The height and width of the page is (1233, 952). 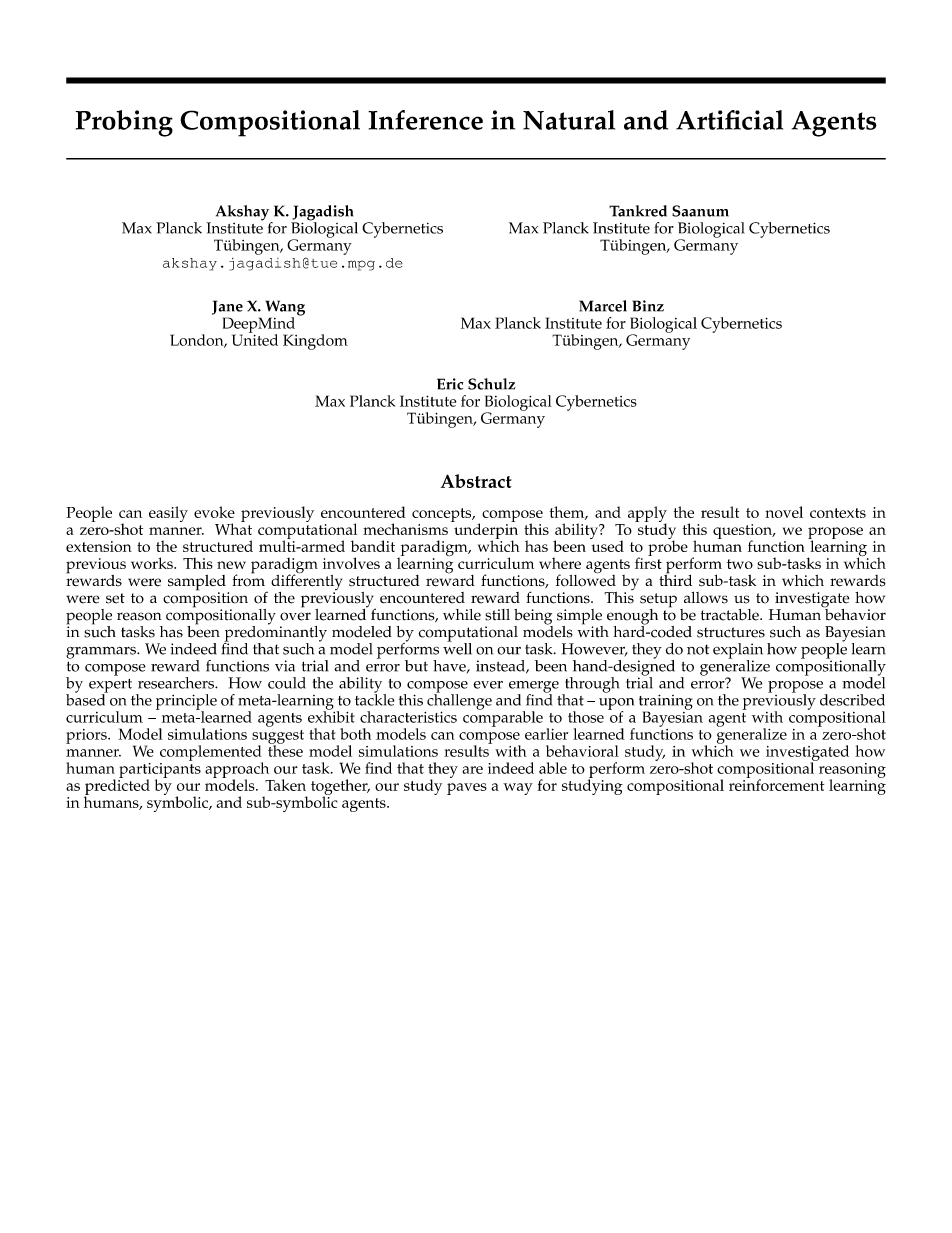 I want to click on while, so click(x=462, y=615).
